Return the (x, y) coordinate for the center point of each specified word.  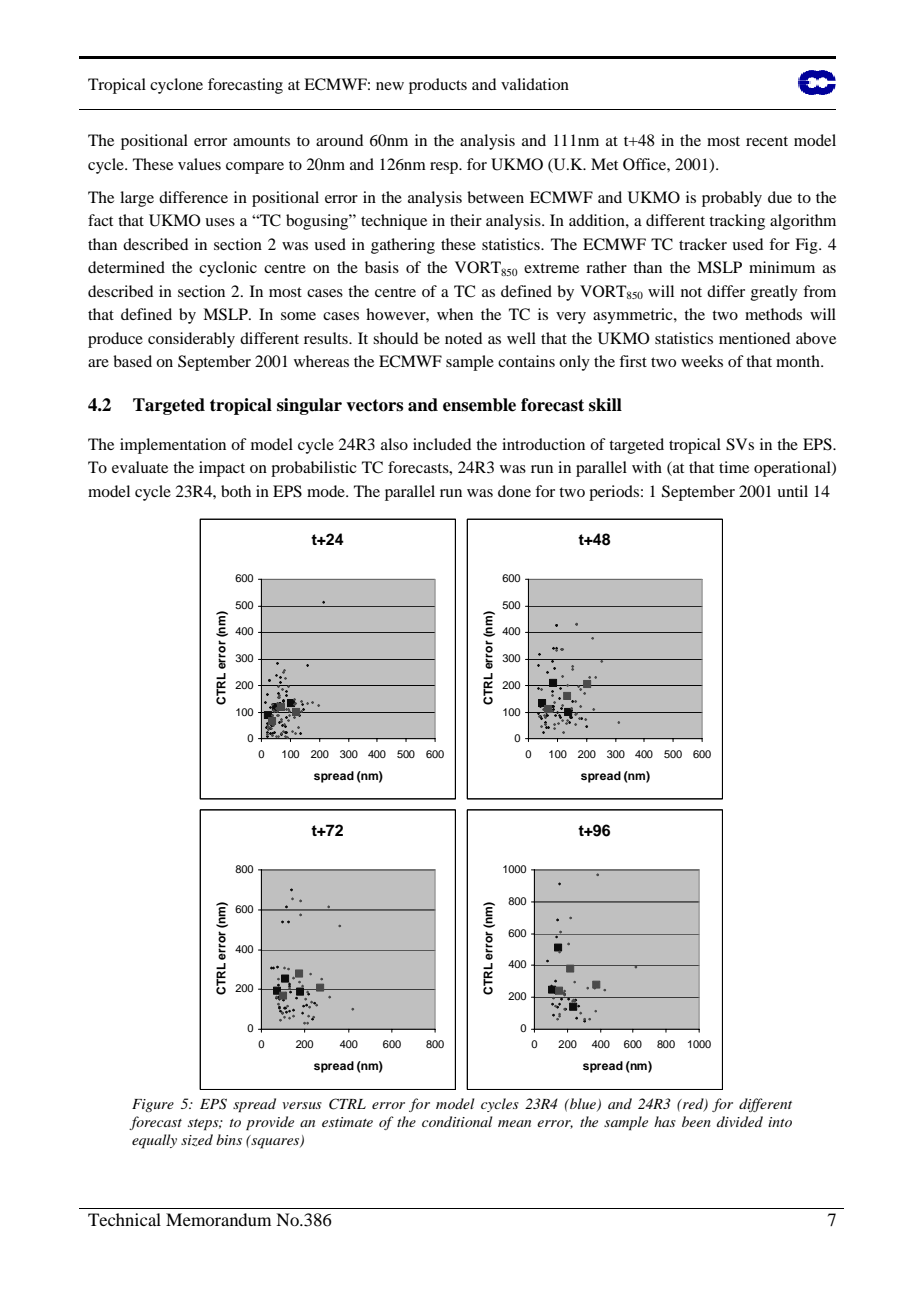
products (438, 86)
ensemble (479, 405)
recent (767, 141)
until (792, 491)
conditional (457, 1121)
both (236, 491)
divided (740, 1121)
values (199, 164)
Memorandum (218, 1219)
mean (514, 1123)
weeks (702, 361)
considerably (191, 340)
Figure (153, 1105)
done (514, 491)
